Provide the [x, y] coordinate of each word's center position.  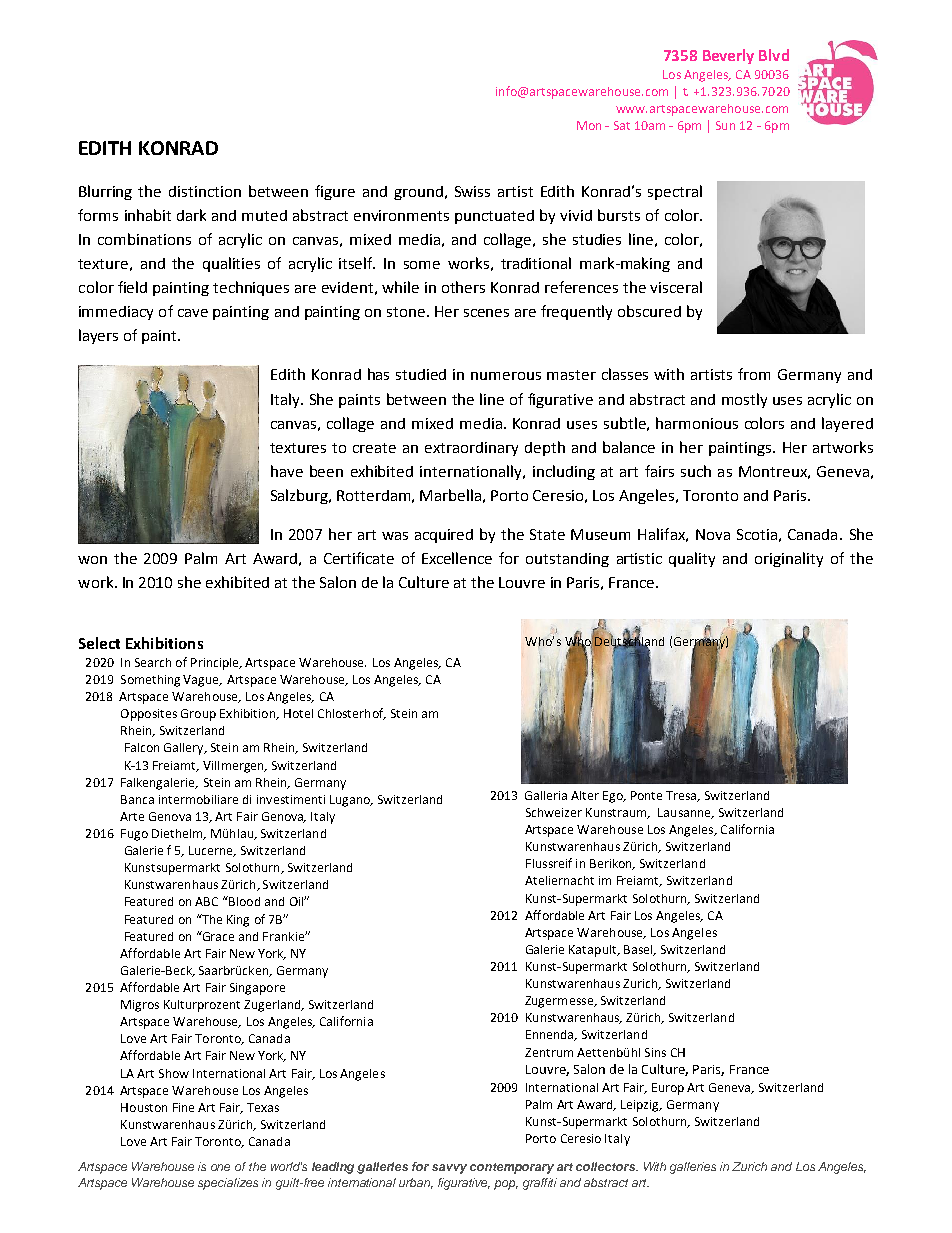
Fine [183, 1107]
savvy [449, 1169]
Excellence [457, 558]
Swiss [472, 191]
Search [153, 662]
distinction [205, 191]
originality [789, 559]
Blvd [774, 55]
